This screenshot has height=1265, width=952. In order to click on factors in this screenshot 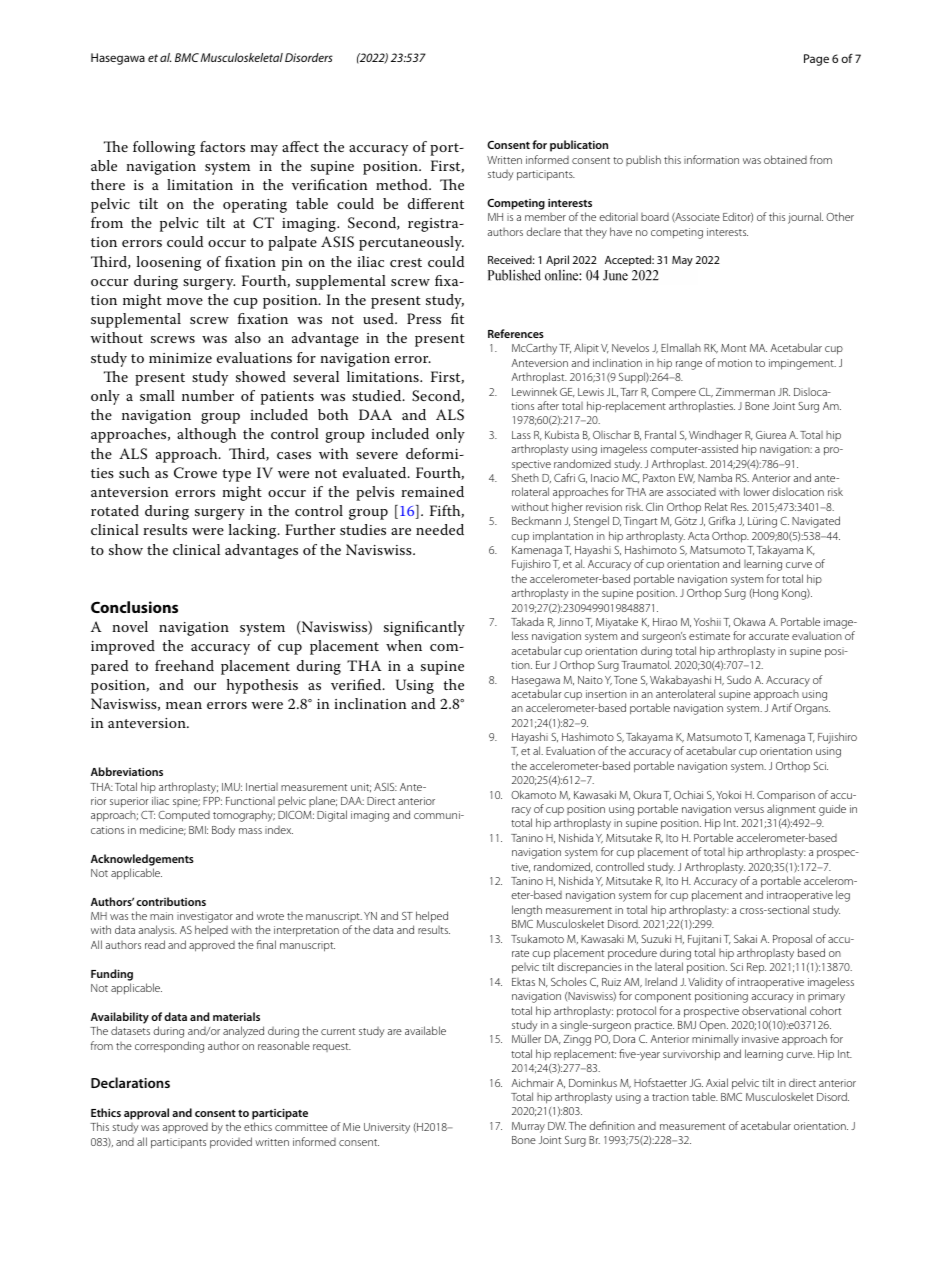, I will do `click(222, 146)`.
